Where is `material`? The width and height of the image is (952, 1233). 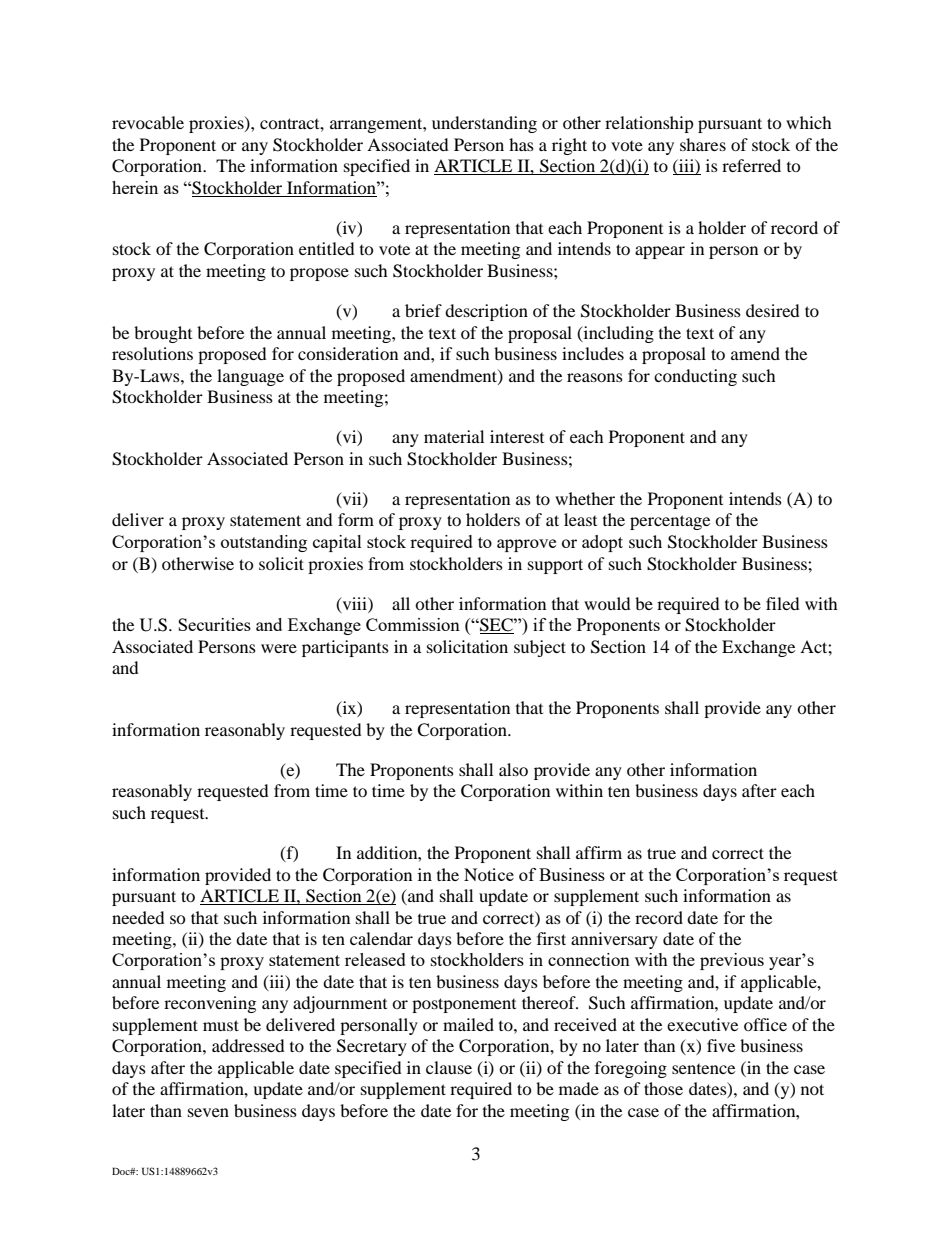 material is located at coordinates (454, 436).
